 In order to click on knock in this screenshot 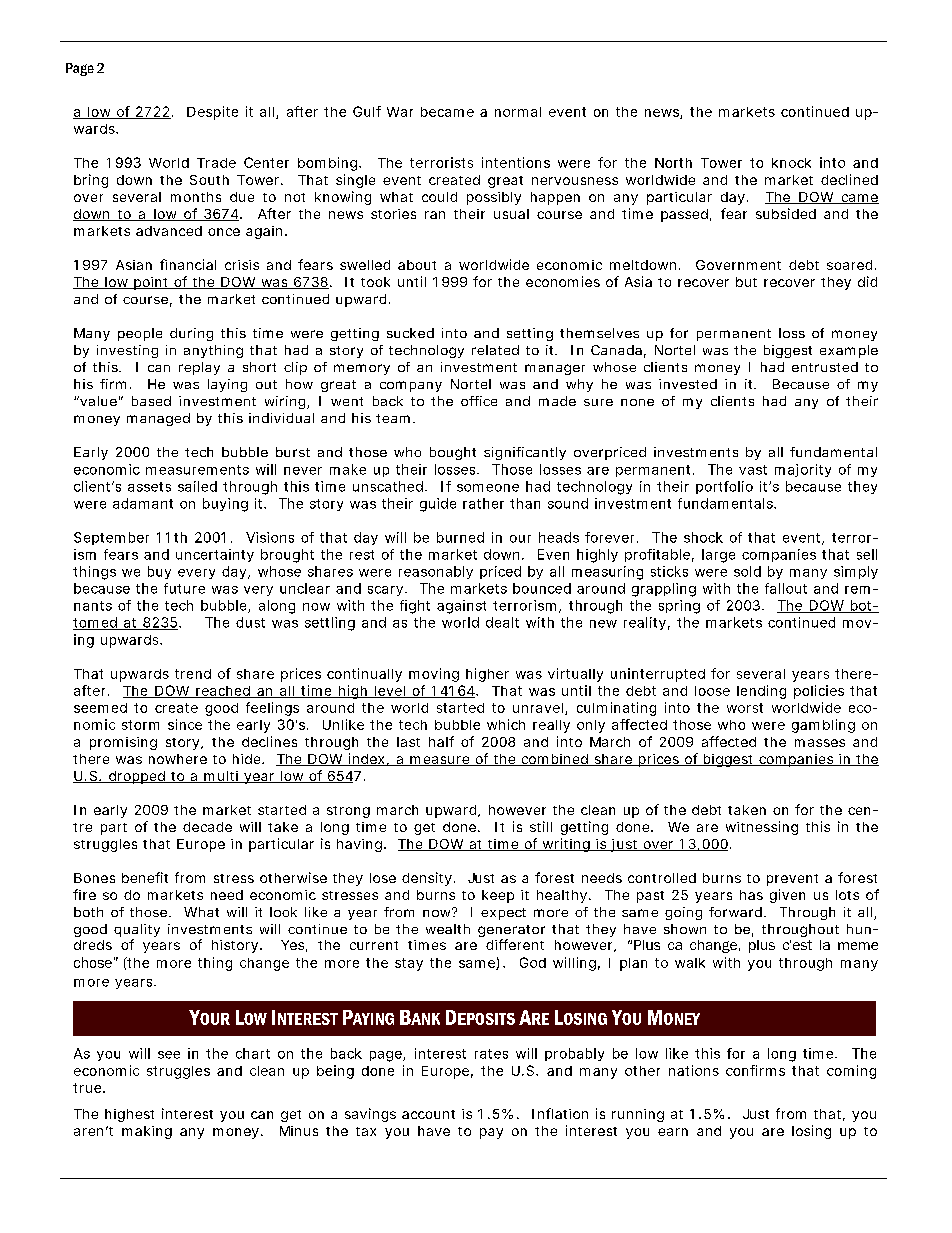, I will do `click(791, 163)`.
